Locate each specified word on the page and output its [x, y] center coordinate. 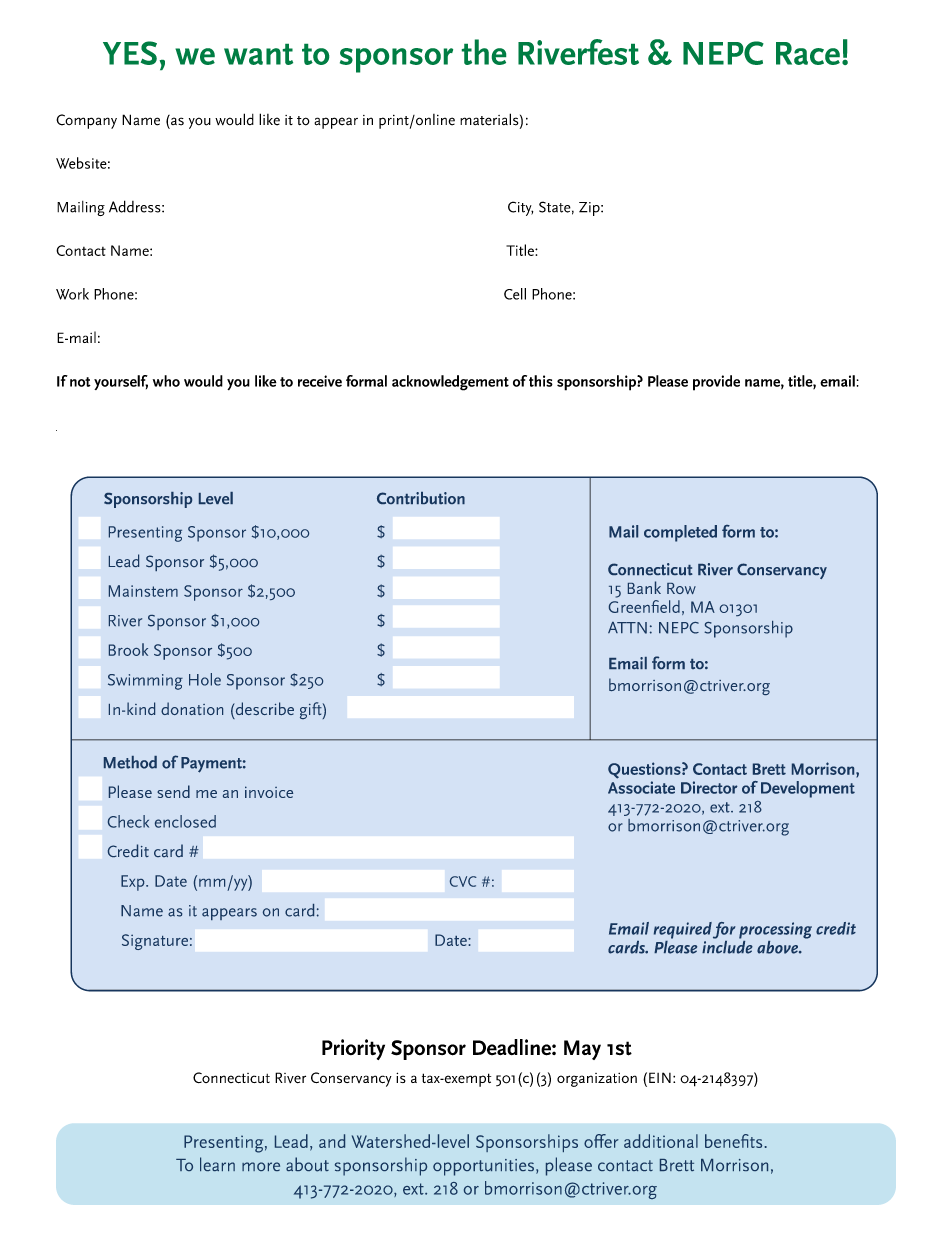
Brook [128, 649]
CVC [463, 881]
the [484, 52]
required [683, 930]
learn [217, 1164]
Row [681, 588]
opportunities [483, 1167]
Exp [134, 883]
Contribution [421, 498]
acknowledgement [450, 383]
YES [130, 53]
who [166, 381]
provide [716, 383]
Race [808, 53]
